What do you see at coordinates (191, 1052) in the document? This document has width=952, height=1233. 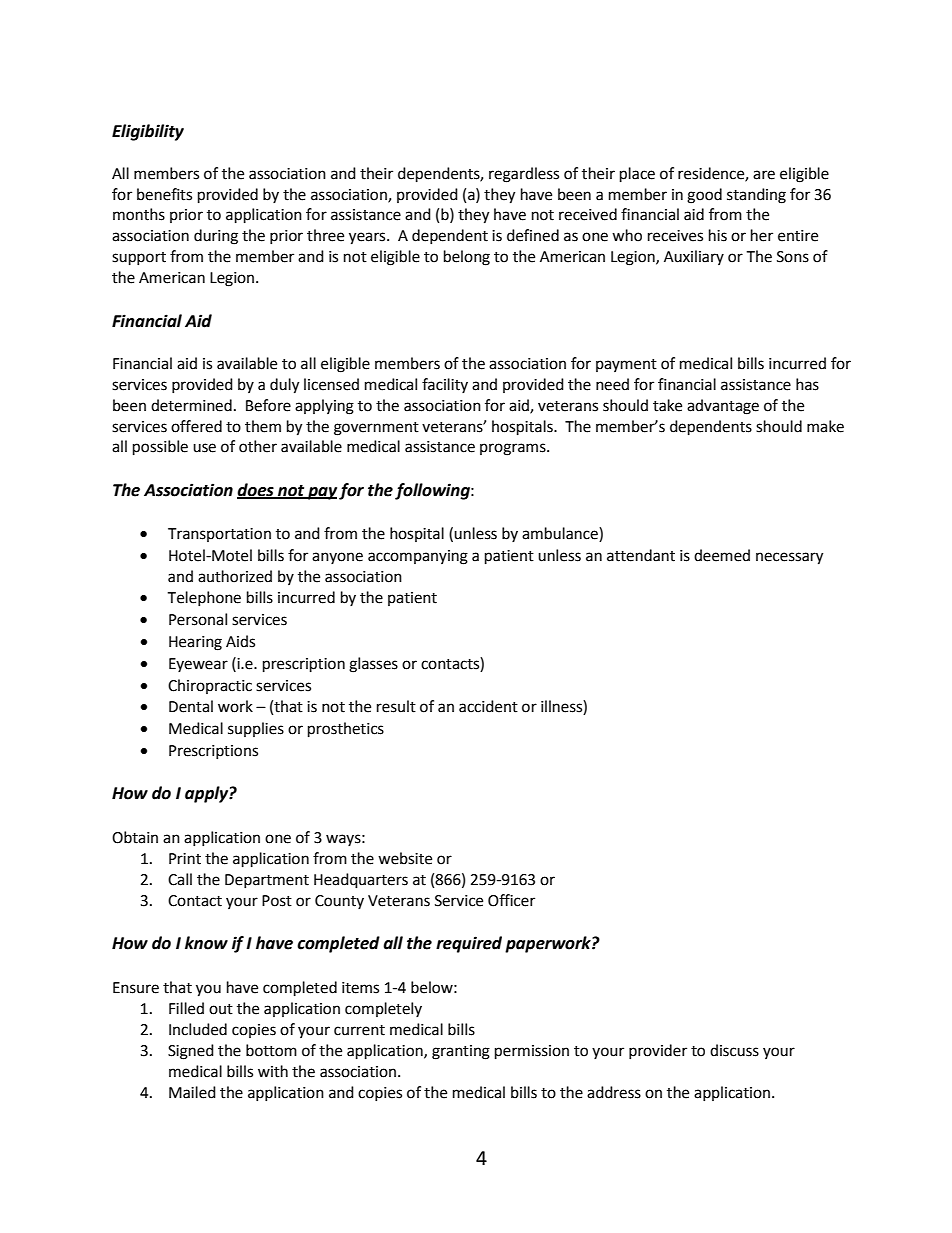 I see `Signed` at bounding box center [191, 1052].
